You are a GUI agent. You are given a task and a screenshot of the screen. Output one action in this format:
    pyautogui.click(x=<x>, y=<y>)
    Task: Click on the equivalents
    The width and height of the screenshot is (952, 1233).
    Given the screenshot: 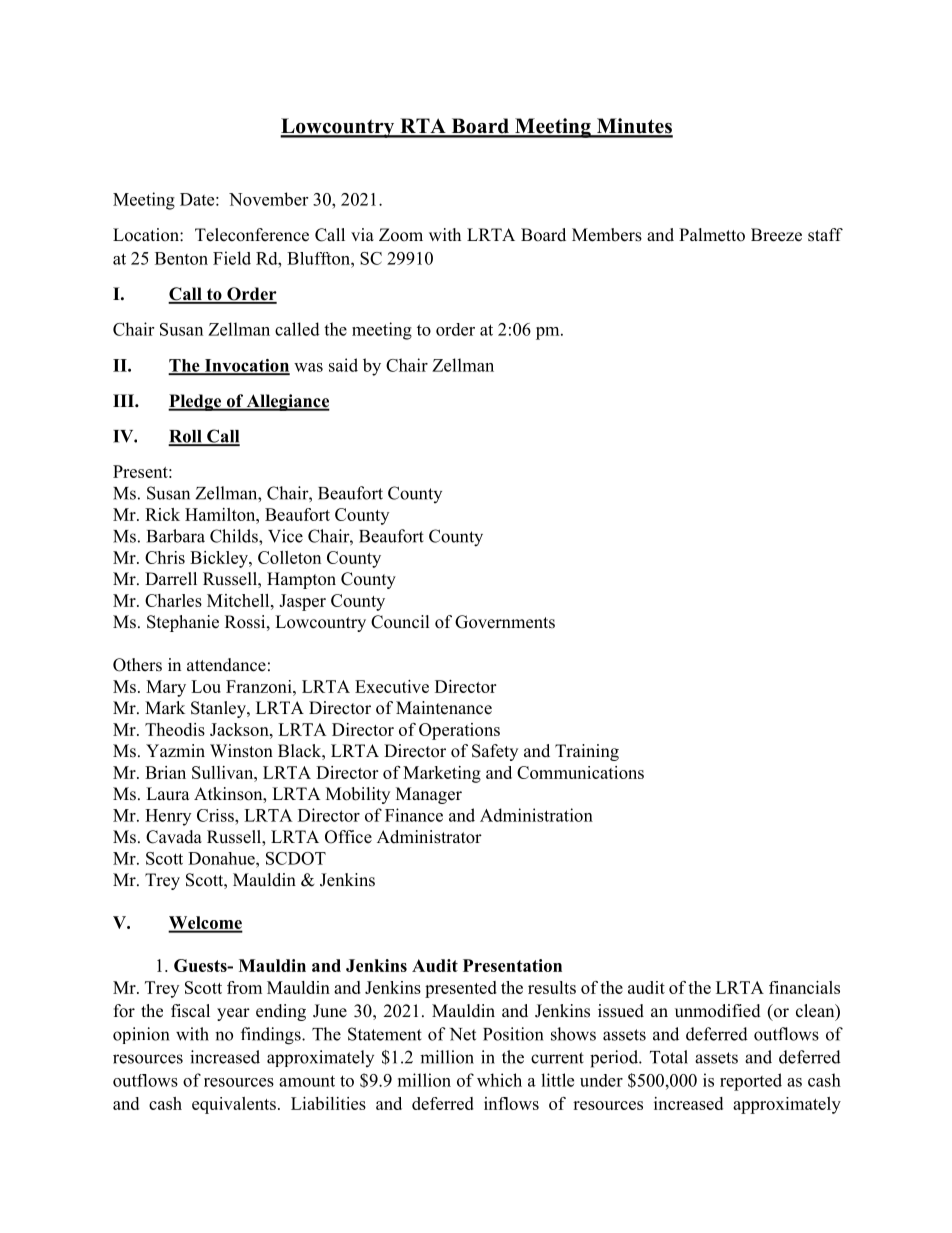 What is the action you would take?
    pyautogui.click(x=234, y=1105)
